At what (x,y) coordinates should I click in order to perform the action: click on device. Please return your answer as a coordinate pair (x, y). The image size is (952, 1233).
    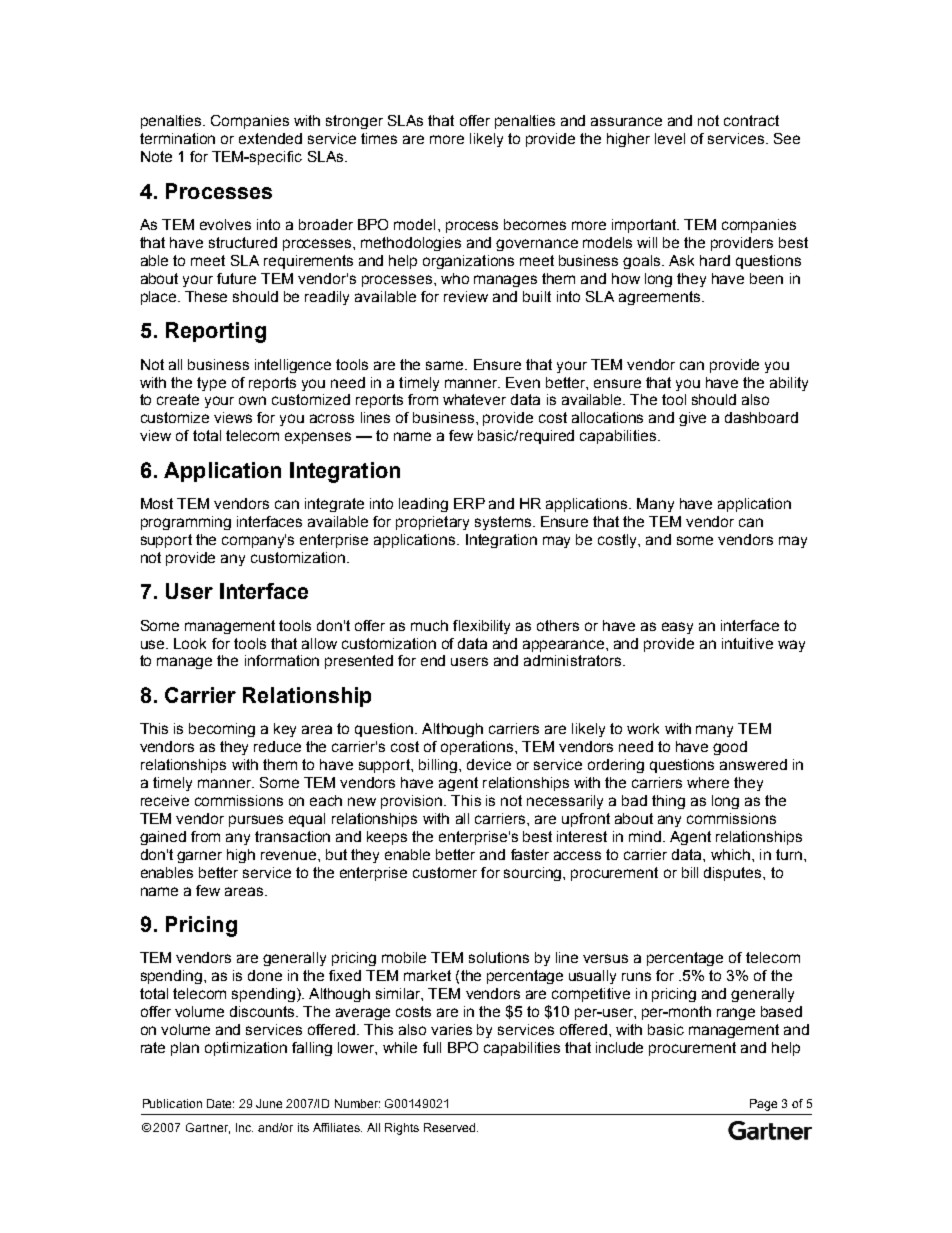
    Looking at the image, I should click on (489, 764).
